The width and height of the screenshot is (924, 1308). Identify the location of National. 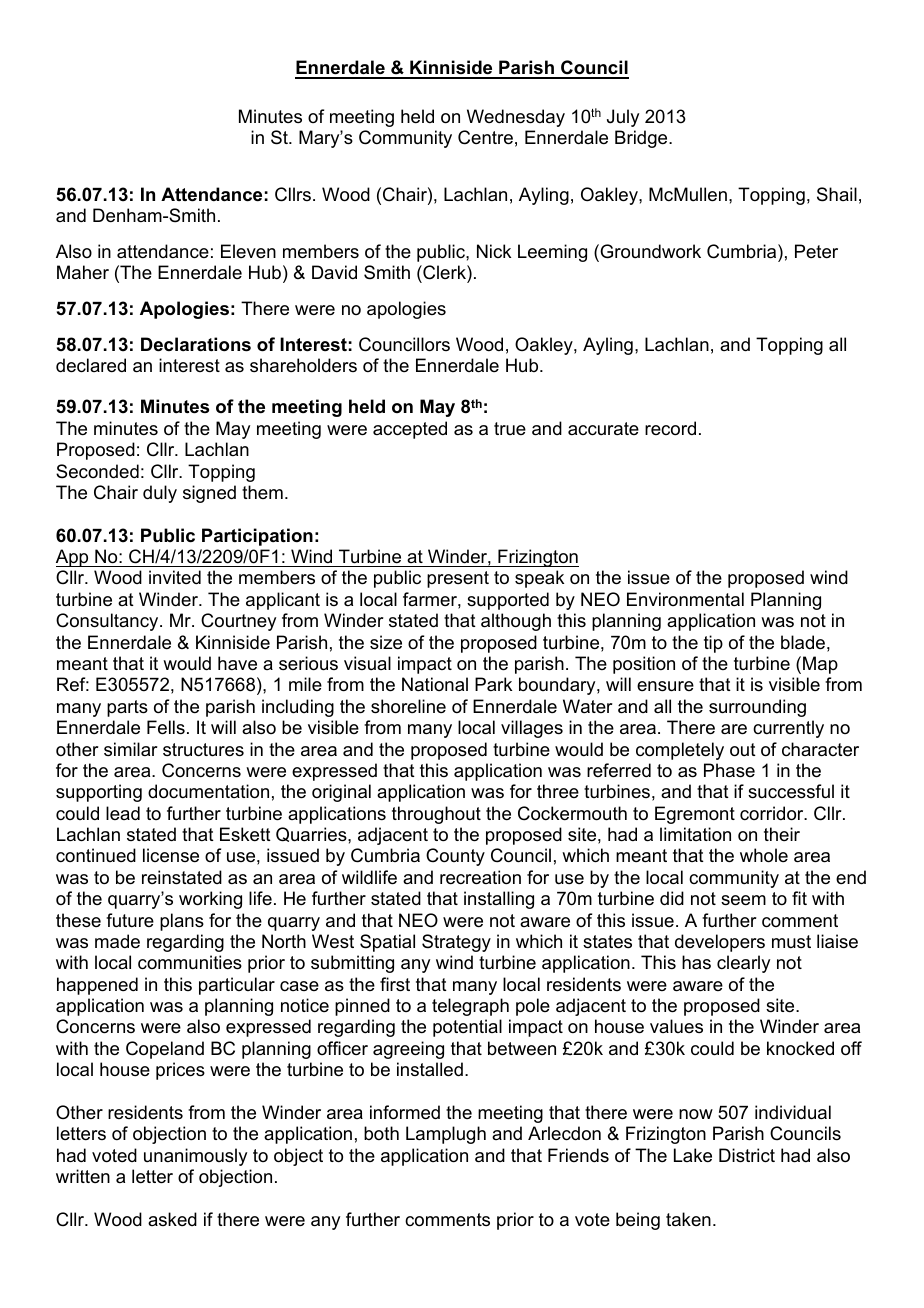
(435, 684).
